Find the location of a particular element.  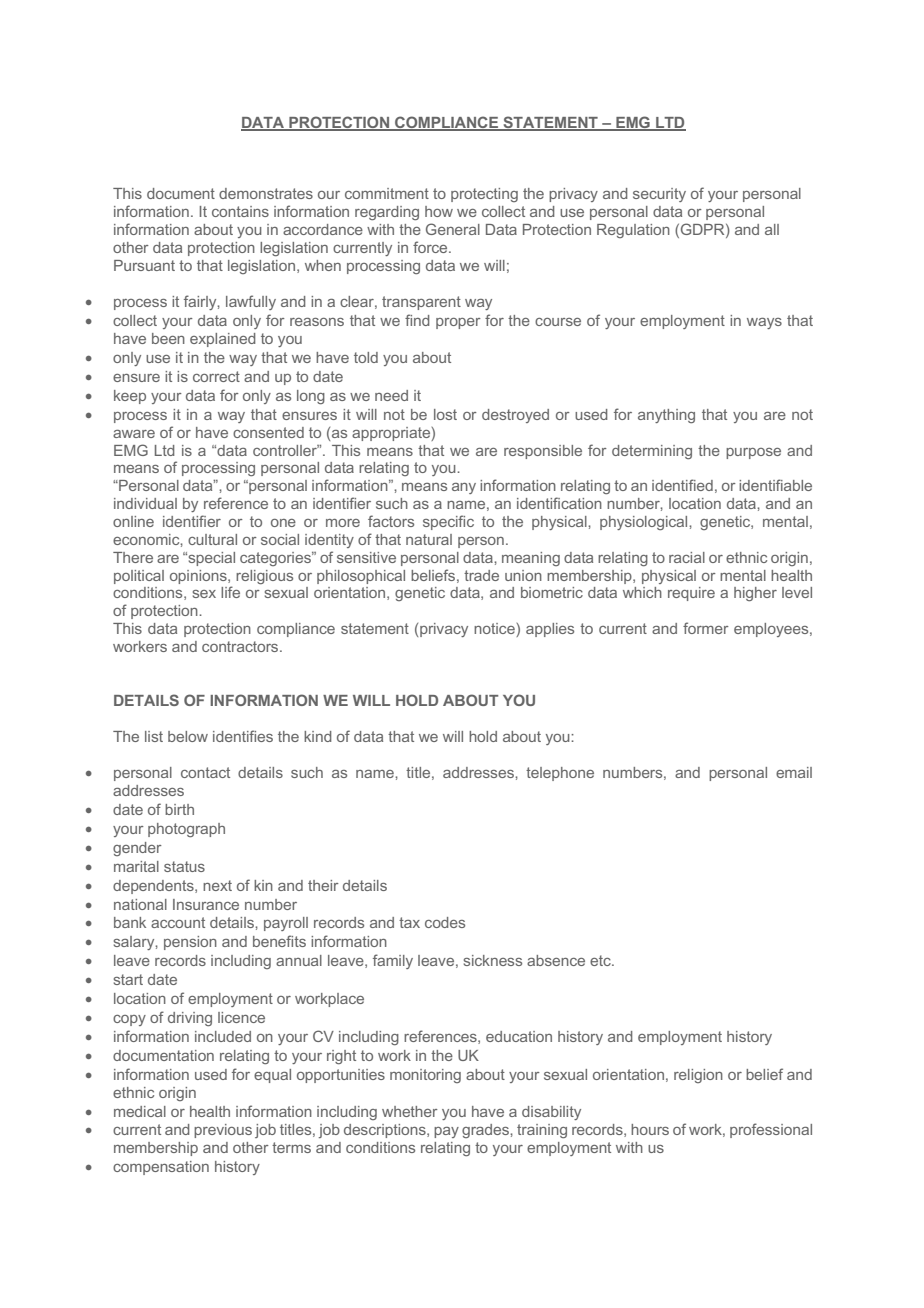

contractors is located at coordinates (241, 646).
